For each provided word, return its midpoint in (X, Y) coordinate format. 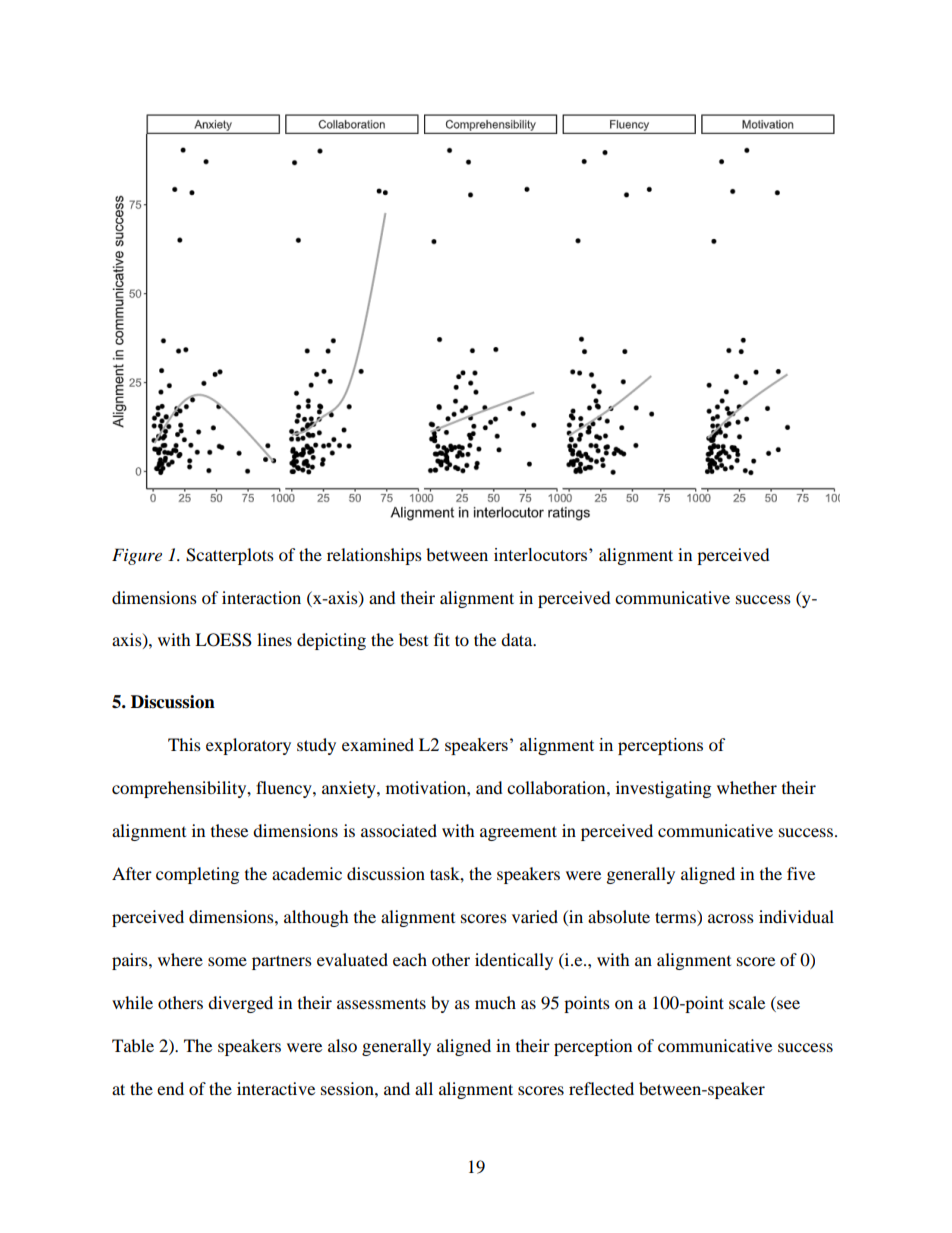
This (184, 744)
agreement (518, 833)
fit (442, 639)
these (229, 830)
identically (514, 961)
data (518, 639)
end (170, 1088)
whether (747, 787)
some (227, 961)
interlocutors (542, 554)
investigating (663, 789)
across (731, 918)
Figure (137, 556)
